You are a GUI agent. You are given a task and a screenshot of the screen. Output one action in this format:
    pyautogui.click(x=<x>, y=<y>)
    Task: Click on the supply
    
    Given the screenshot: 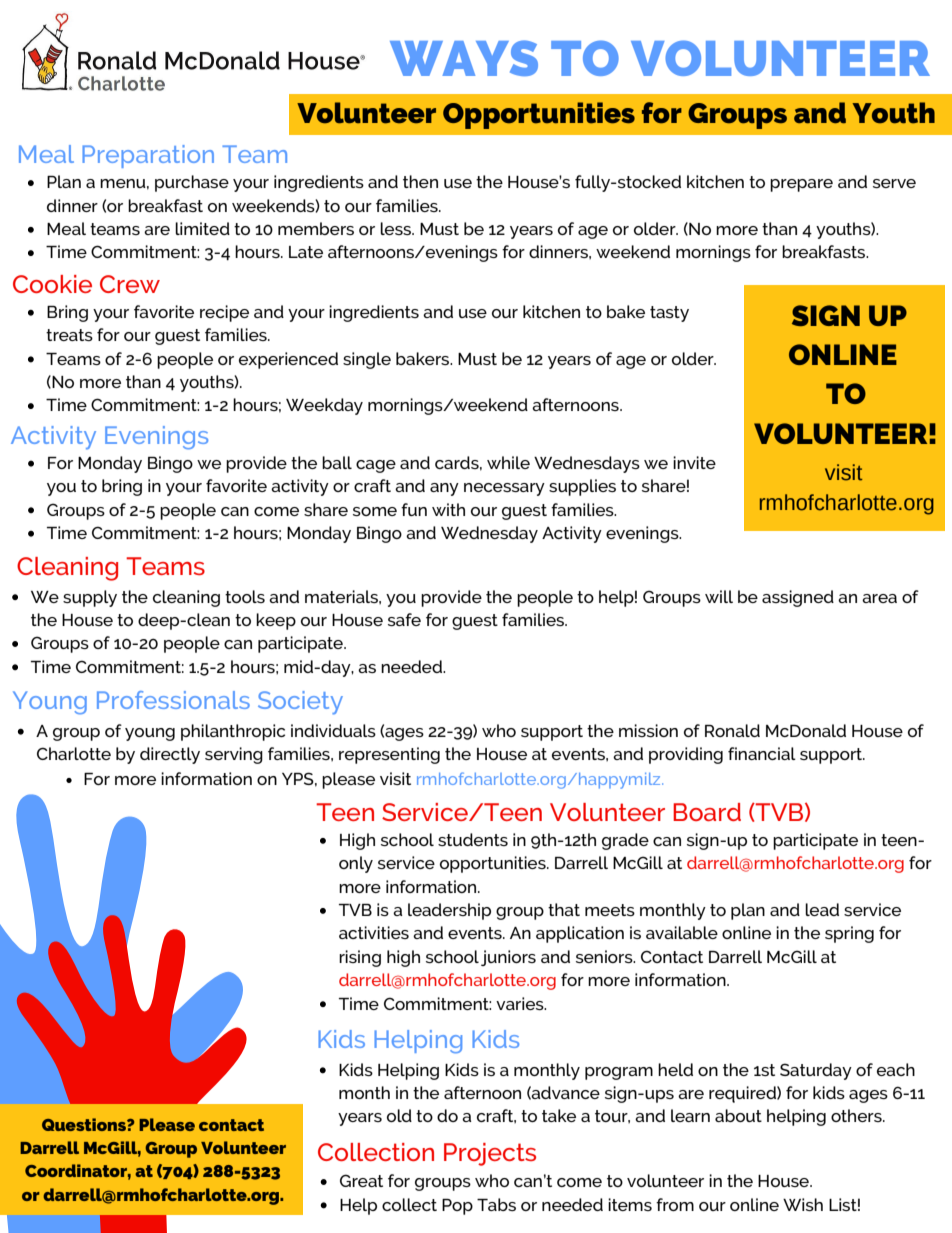 What is the action you would take?
    pyautogui.click(x=90, y=598)
